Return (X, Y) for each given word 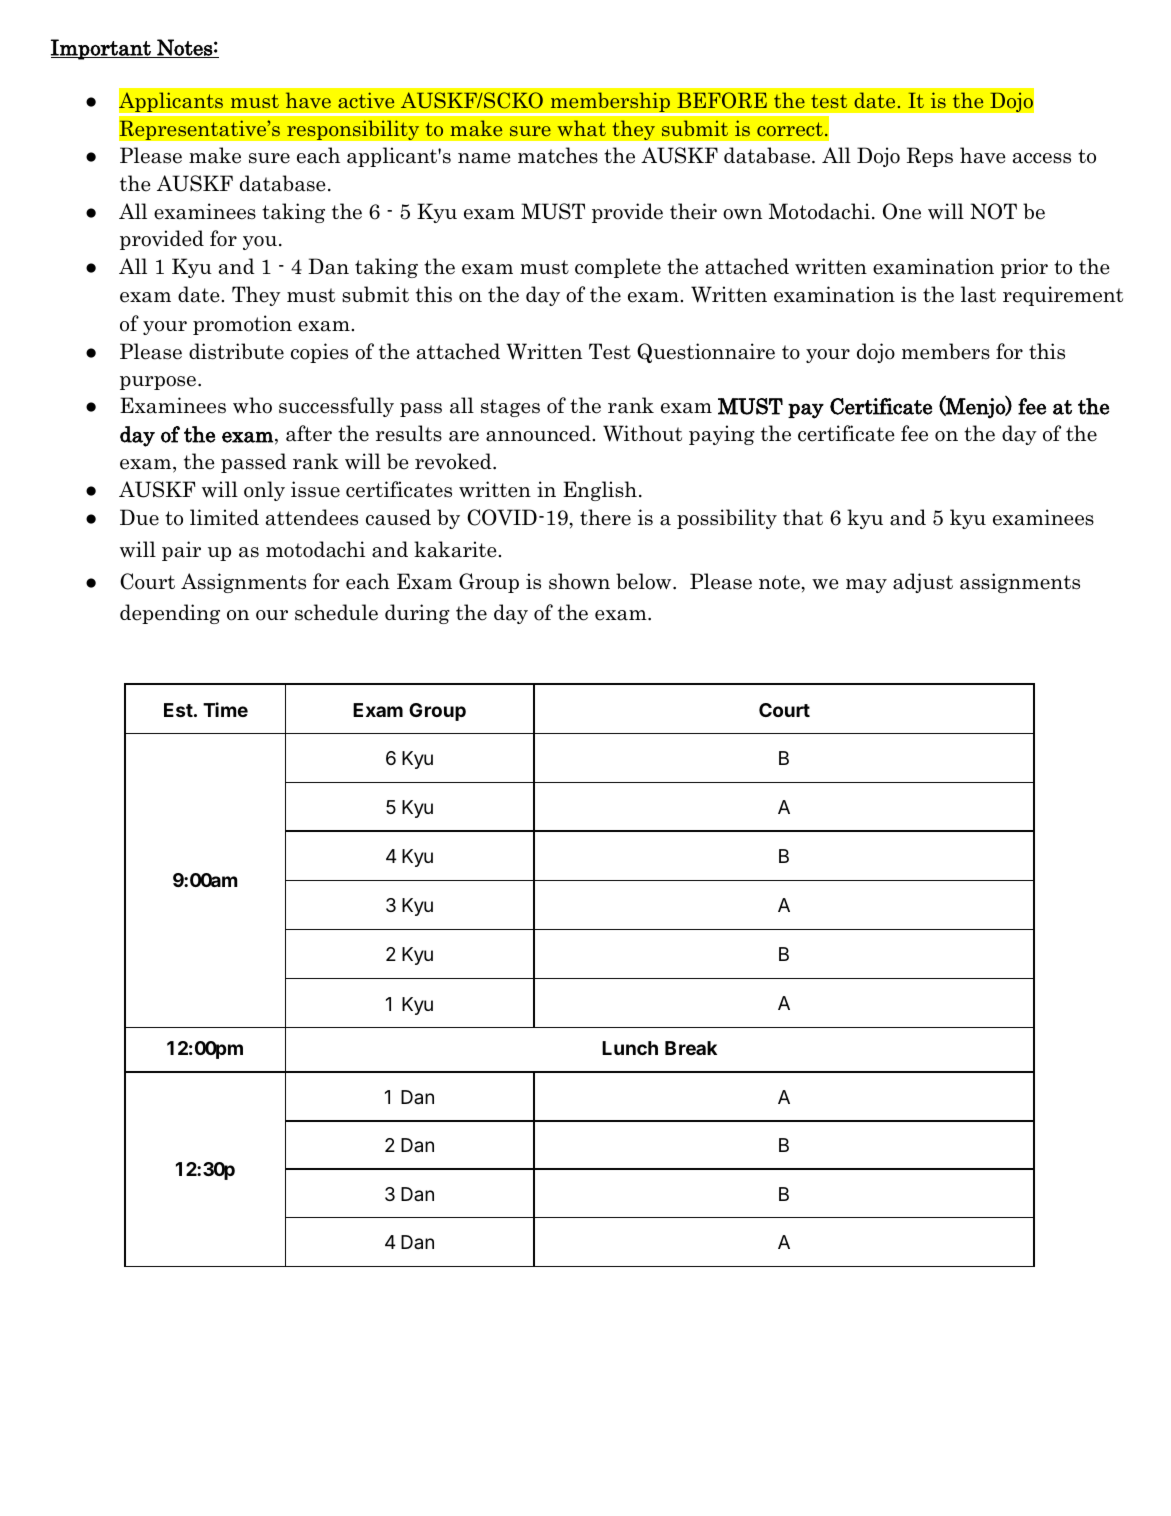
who (252, 405)
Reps (930, 157)
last (978, 294)
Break (691, 1048)
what (581, 128)
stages (510, 408)
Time (225, 709)
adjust (923, 583)
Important (102, 49)
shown (579, 581)
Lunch (630, 1048)
